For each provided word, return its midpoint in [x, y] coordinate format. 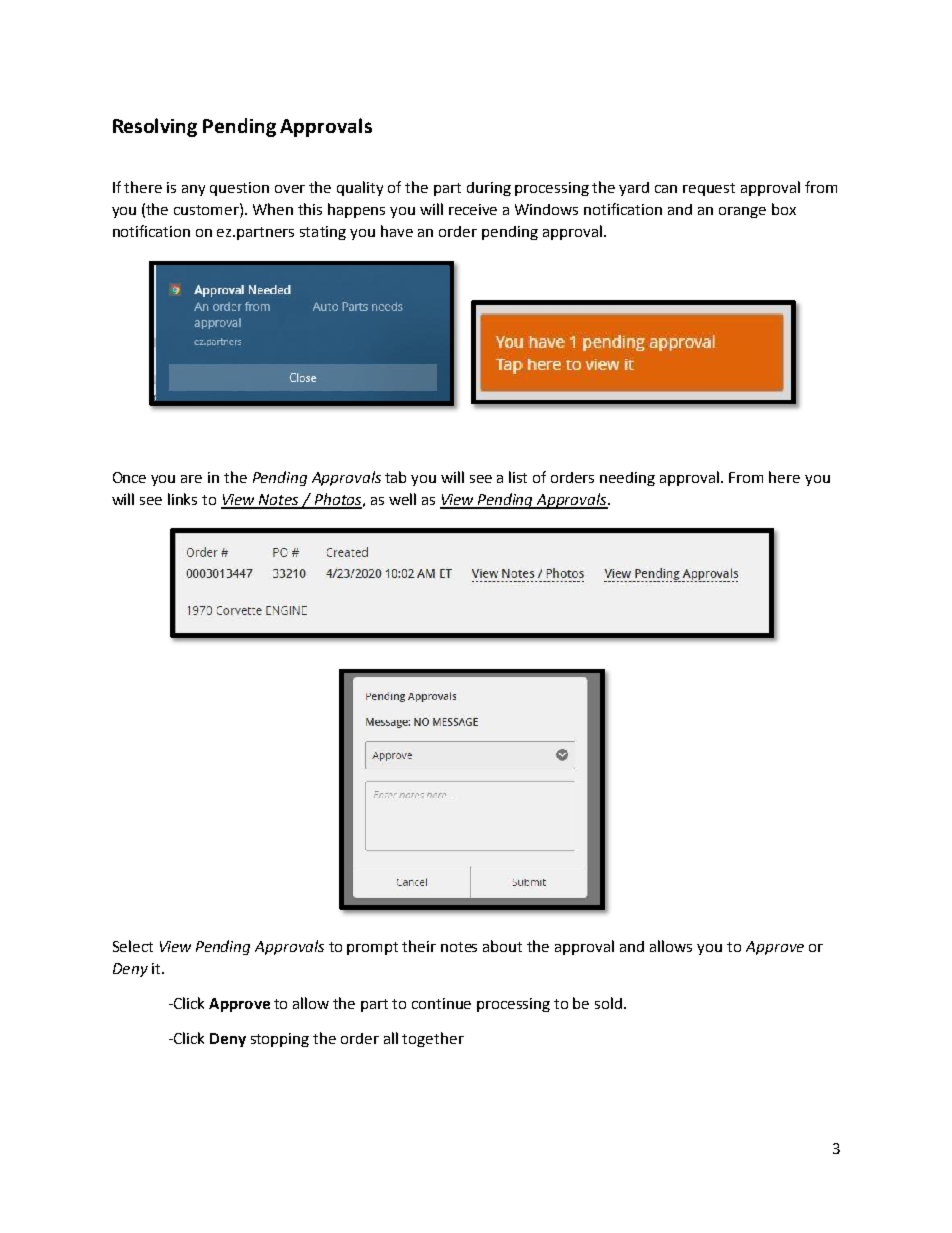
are [191, 479]
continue [441, 1003]
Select [133, 946]
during [489, 189]
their [419, 946]
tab [395, 477]
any [193, 190]
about [502, 946]
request [709, 189]
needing [627, 479]
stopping [280, 1040]
